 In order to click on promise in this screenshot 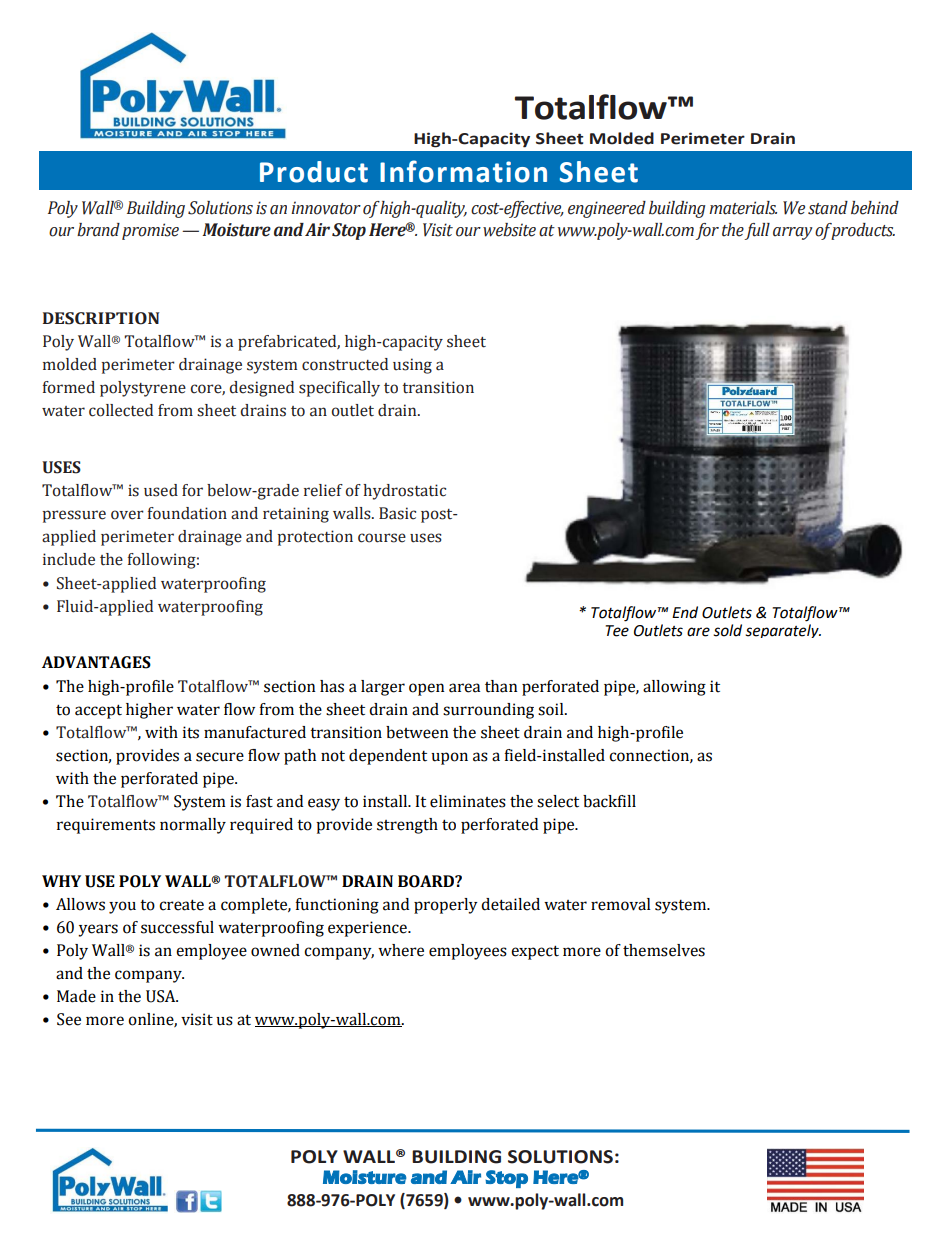, I will do `click(150, 231)`.
